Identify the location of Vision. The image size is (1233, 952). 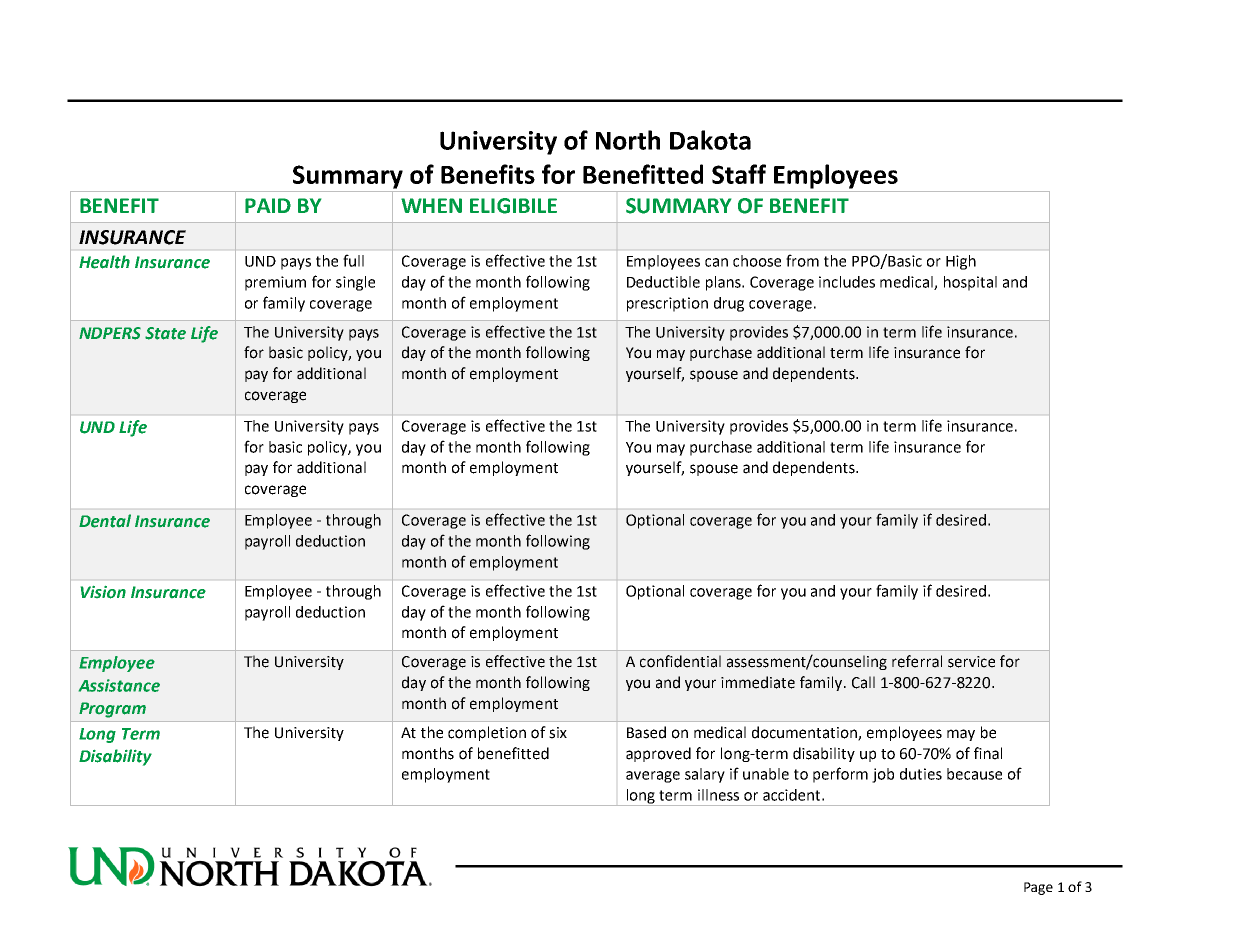
(103, 592).
